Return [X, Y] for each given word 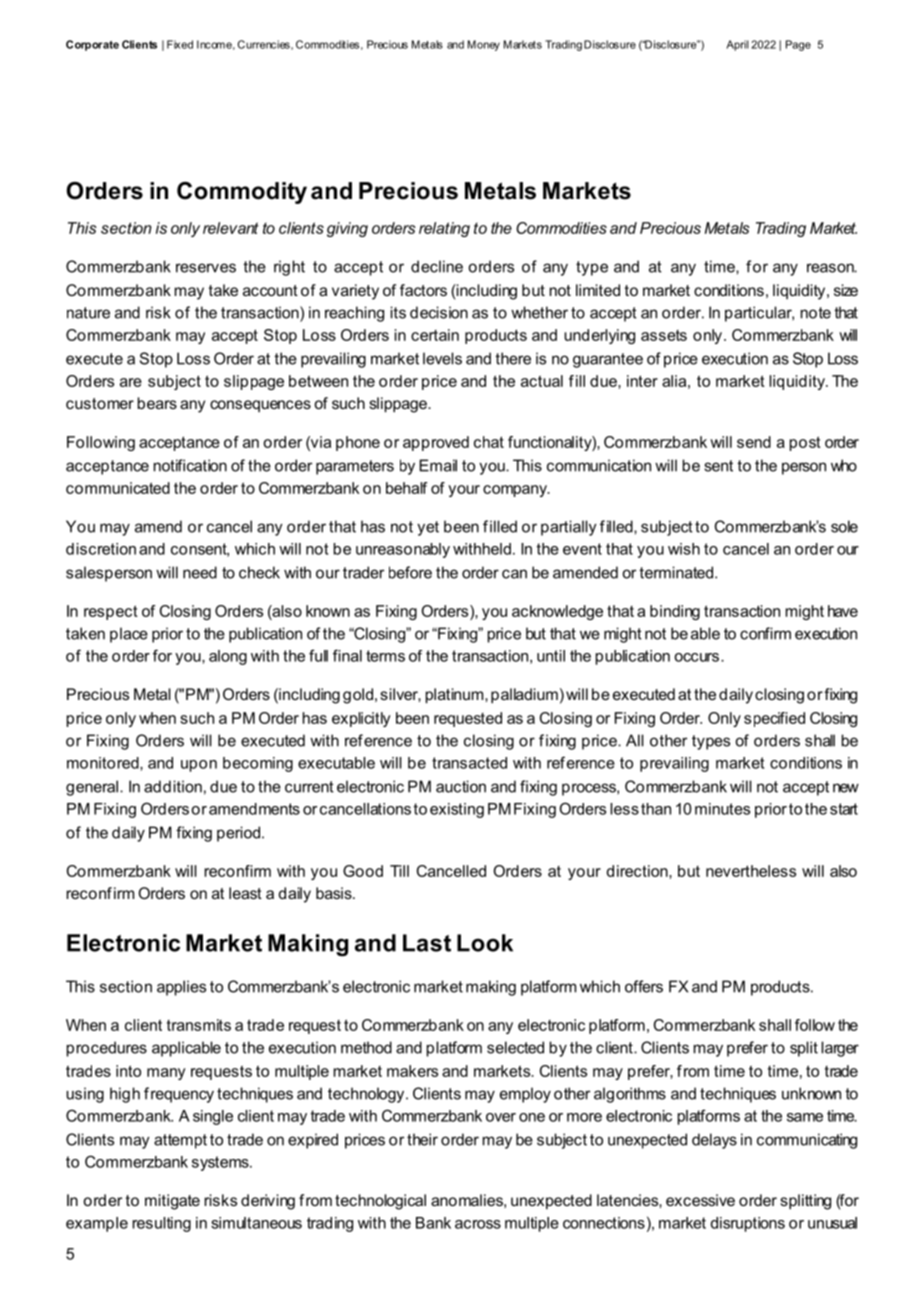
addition [173, 786]
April [737, 45]
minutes [722, 809]
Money [484, 45]
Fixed [180, 44]
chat [489, 442]
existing [457, 810]
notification [190, 465]
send [754, 442]
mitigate [172, 1202]
